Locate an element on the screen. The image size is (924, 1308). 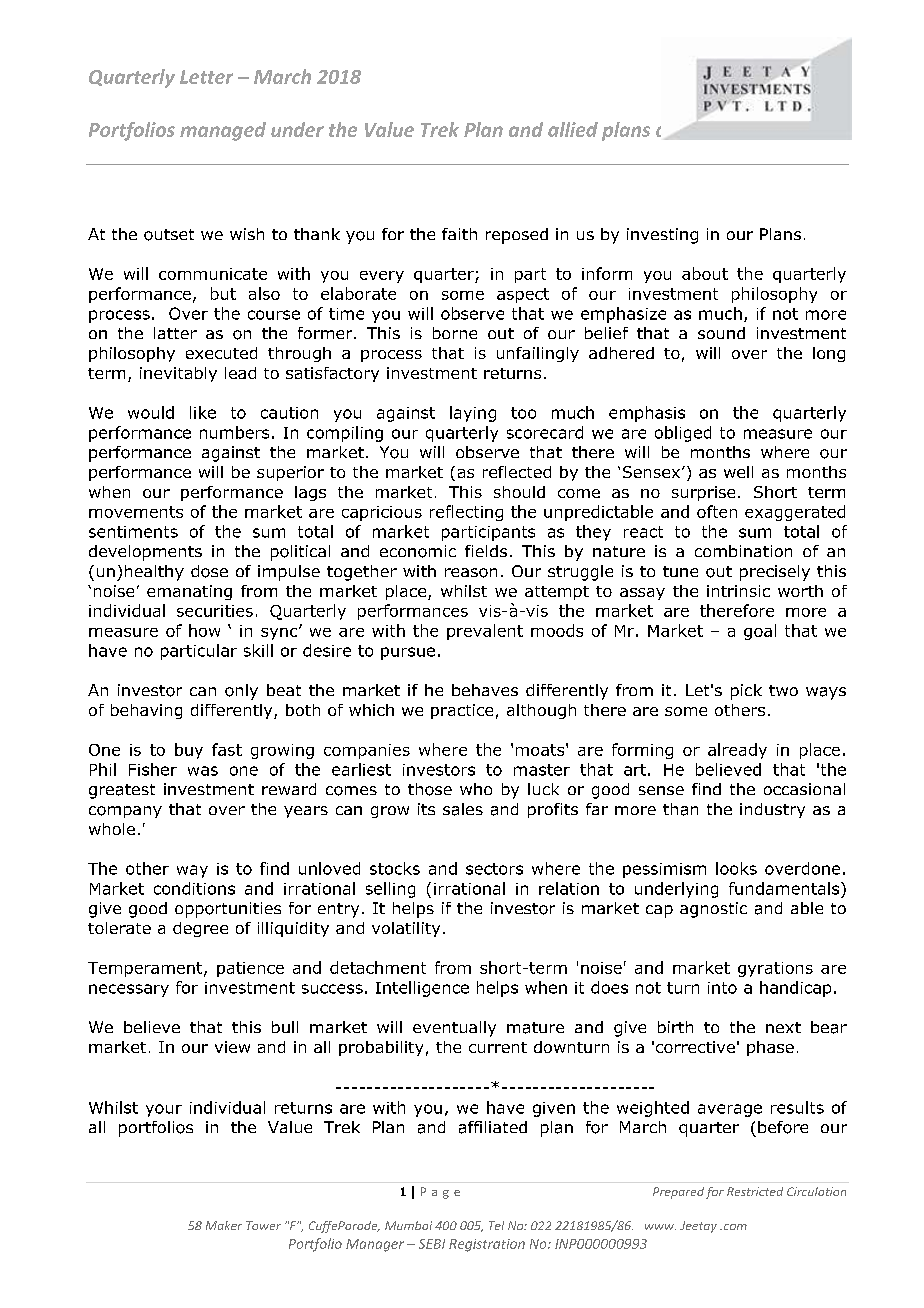
managed is located at coordinates (223, 131).
